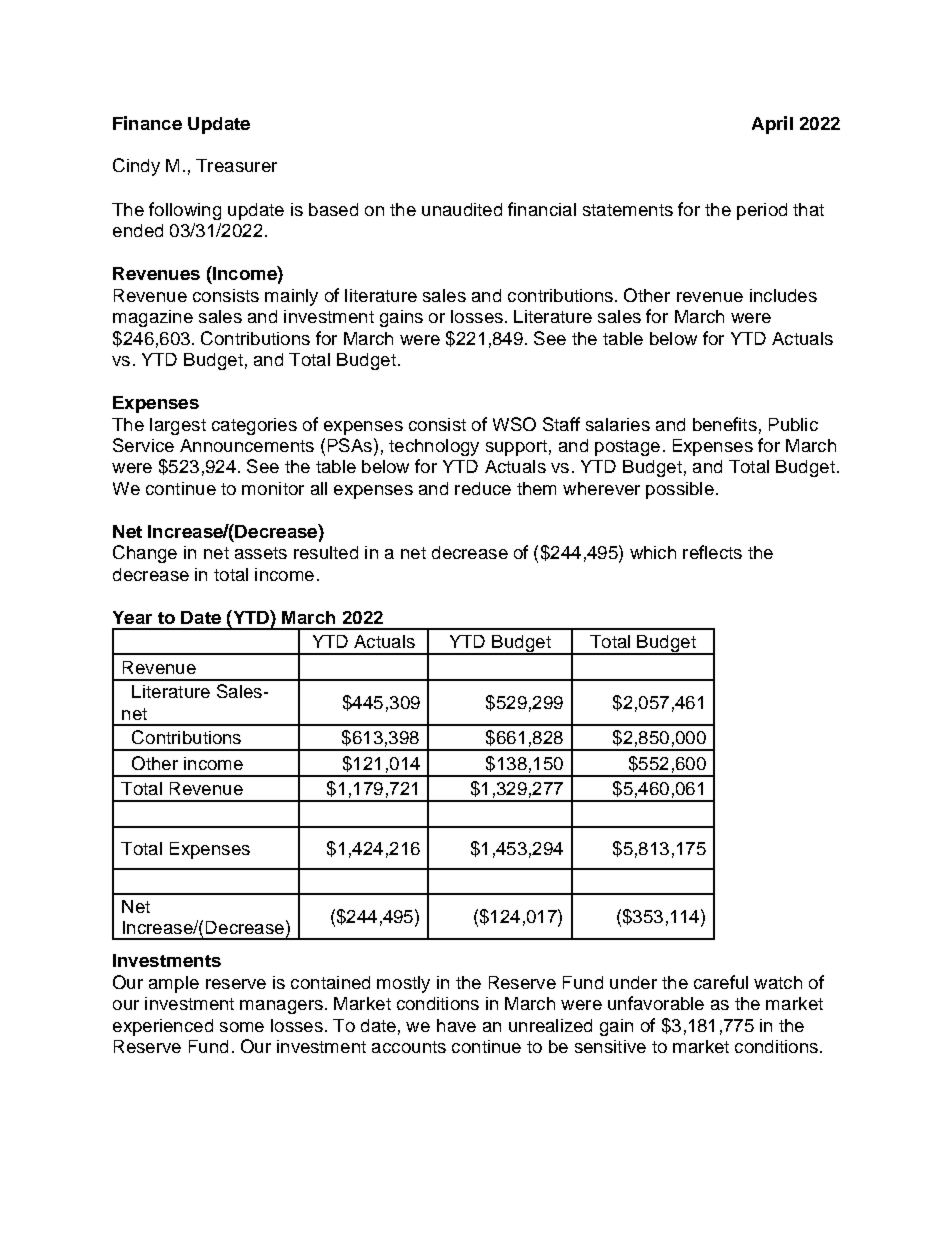 Image resolution: width=952 pixels, height=1233 pixels. What do you see at coordinates (712, 552) in the page?
I see `reflects` at bounding box center [712, 552].
